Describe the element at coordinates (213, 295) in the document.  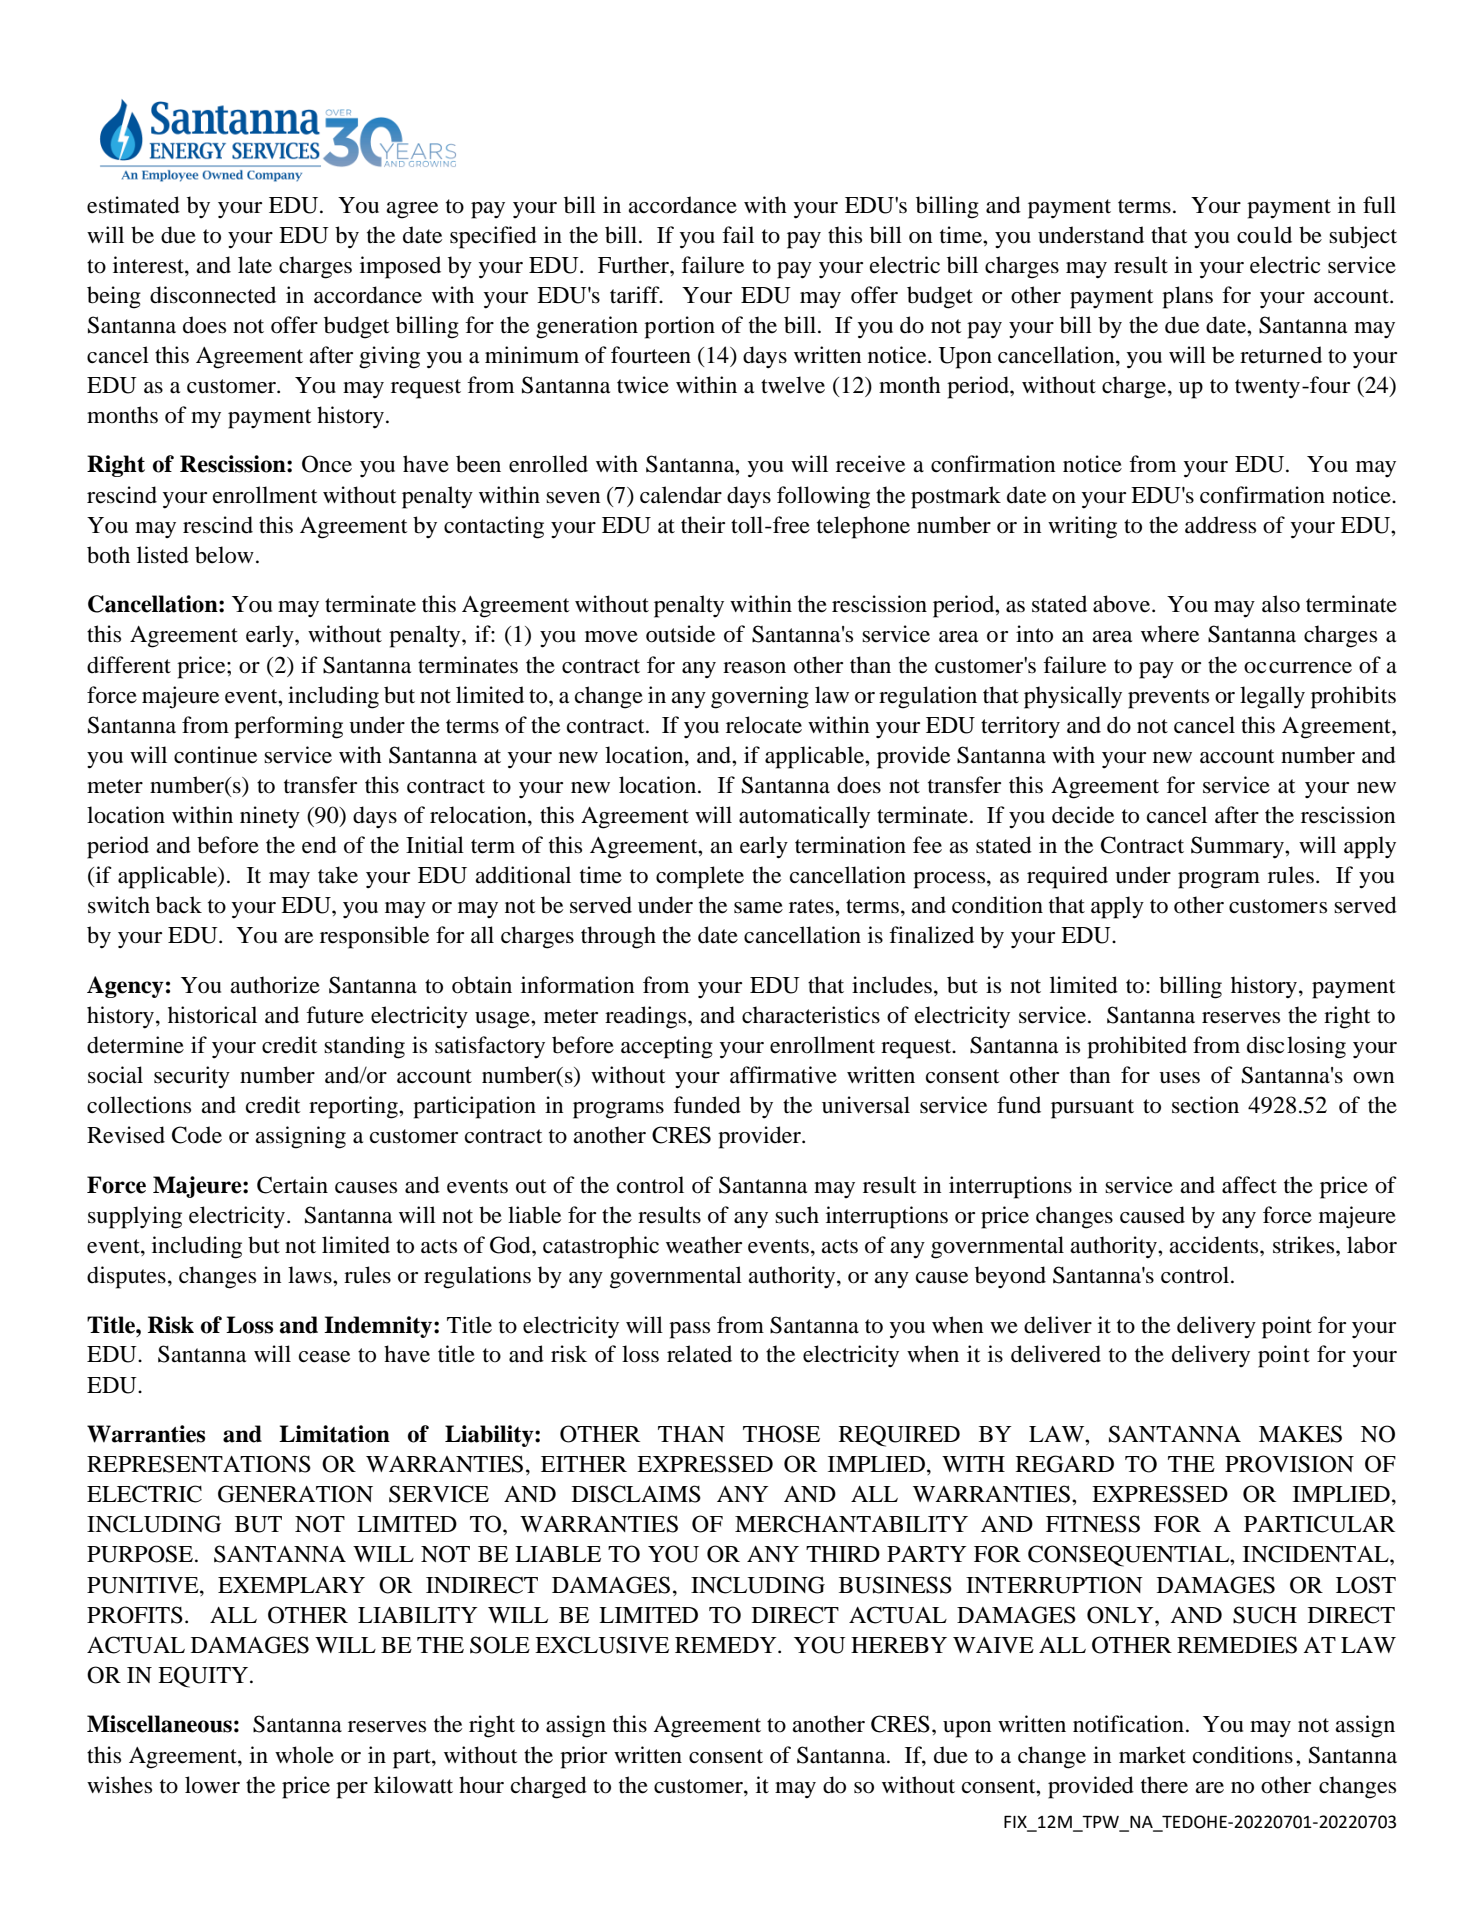
I see `disconnected` at that location.
